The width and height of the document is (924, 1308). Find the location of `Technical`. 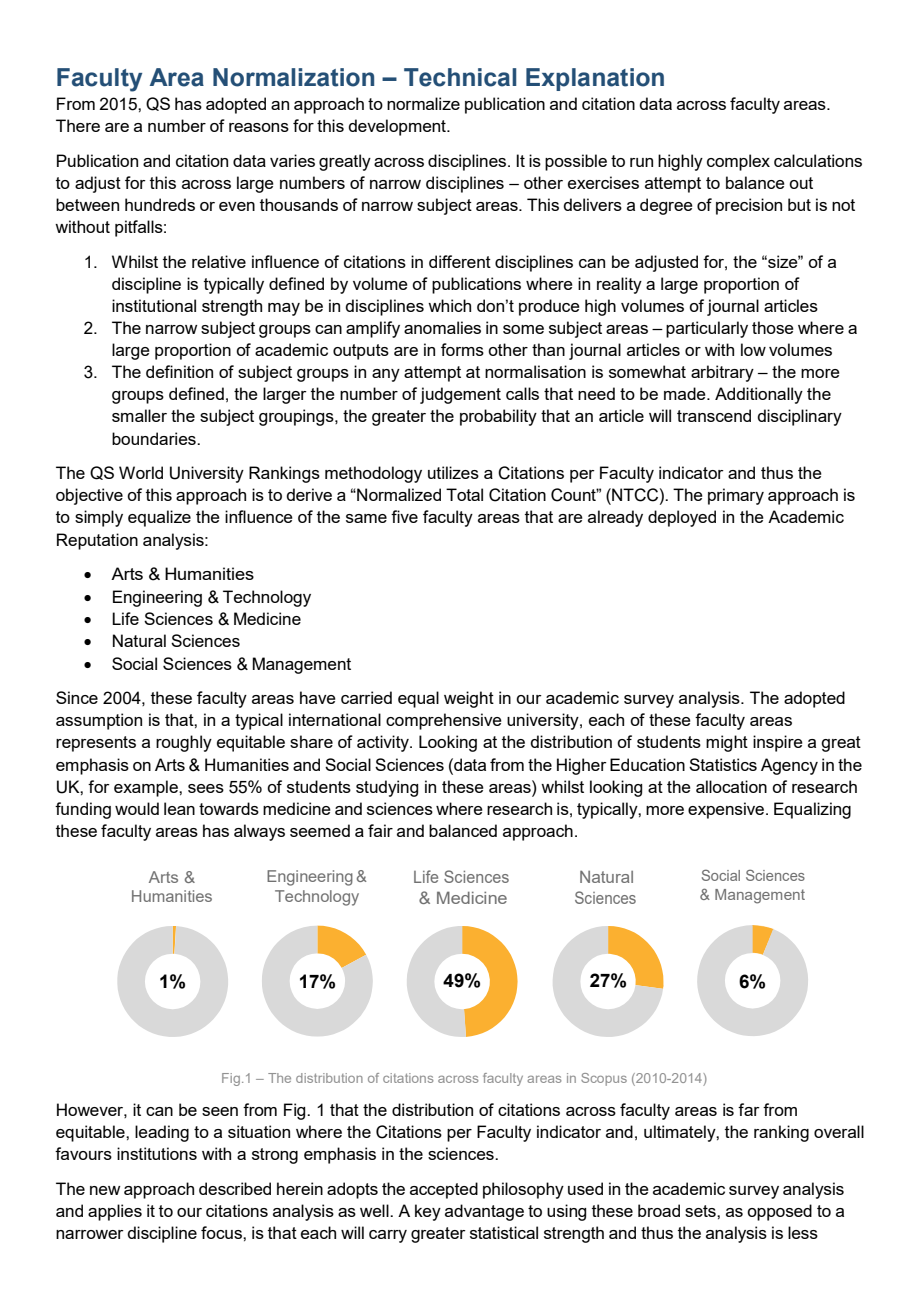

Technical is located at coordinates (460, 77).
